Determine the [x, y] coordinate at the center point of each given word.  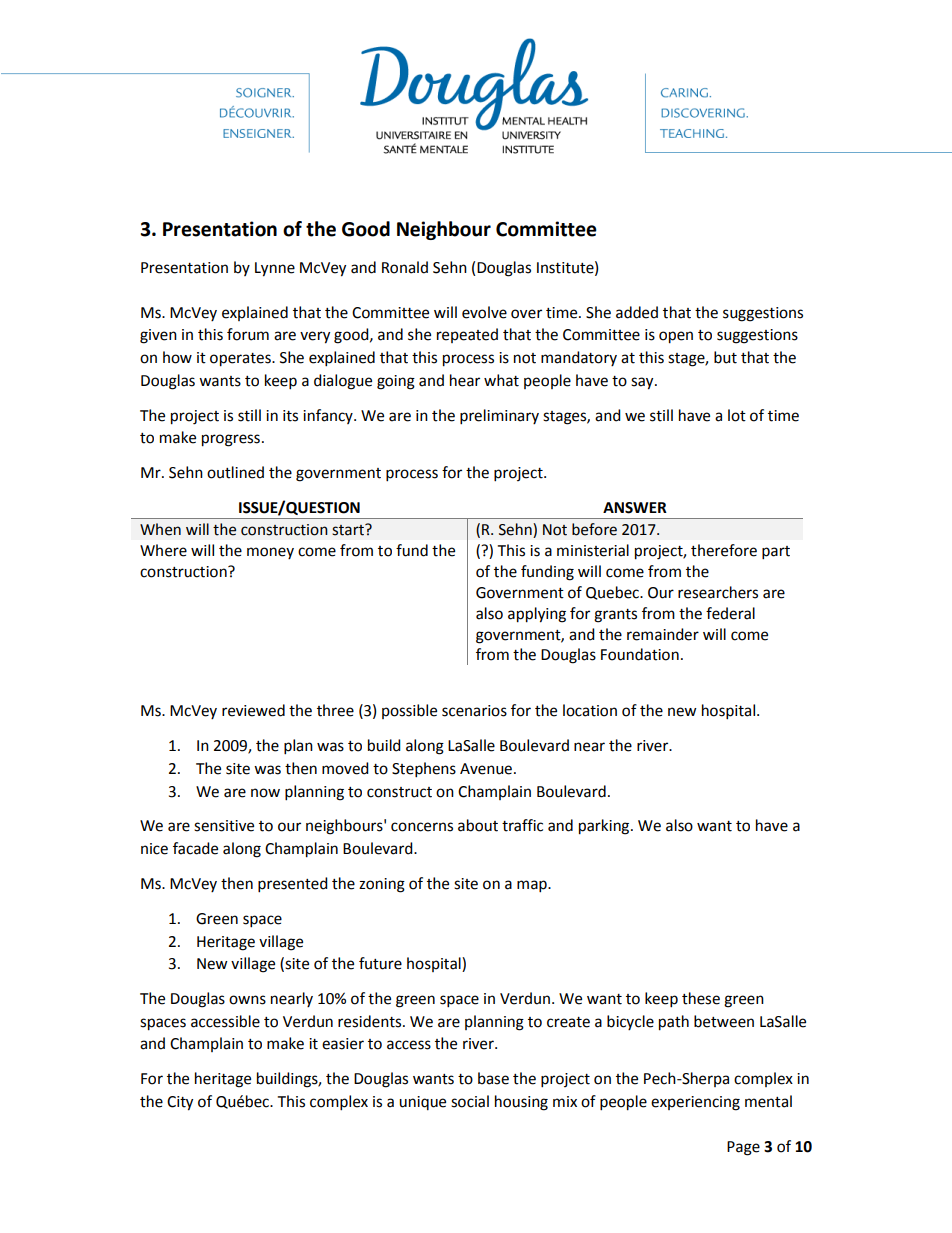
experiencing [695, 1103]
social [470, 1101]
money [270, 553]
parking [605, 827]
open [676, 337]
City [180, 1103]
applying [537, 615]
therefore [724, 550]
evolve [484, 312]
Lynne [275, 269]
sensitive [224, 826]
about [478, 825]
